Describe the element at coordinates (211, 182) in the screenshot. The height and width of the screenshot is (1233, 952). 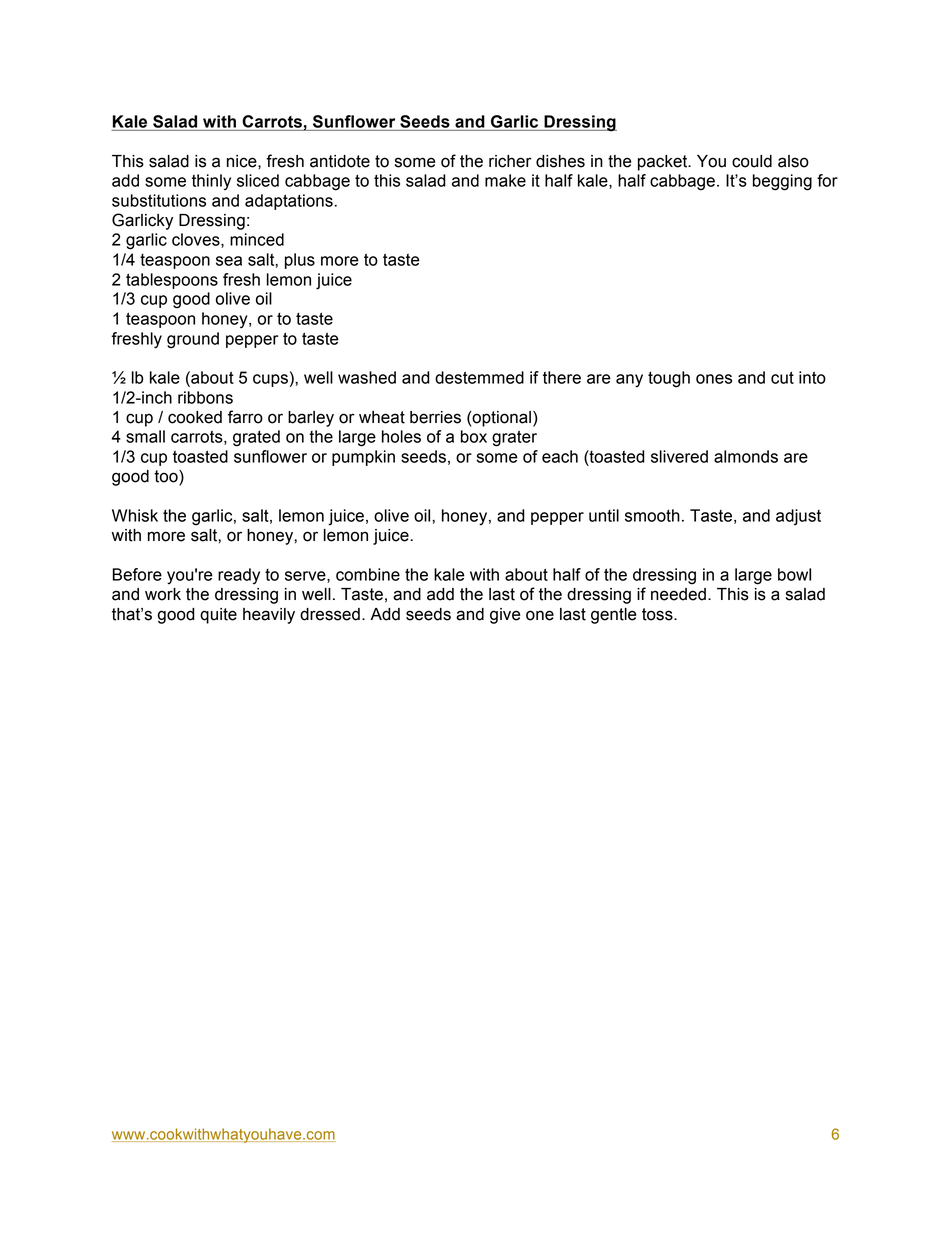
I see `thinly` at that location.
